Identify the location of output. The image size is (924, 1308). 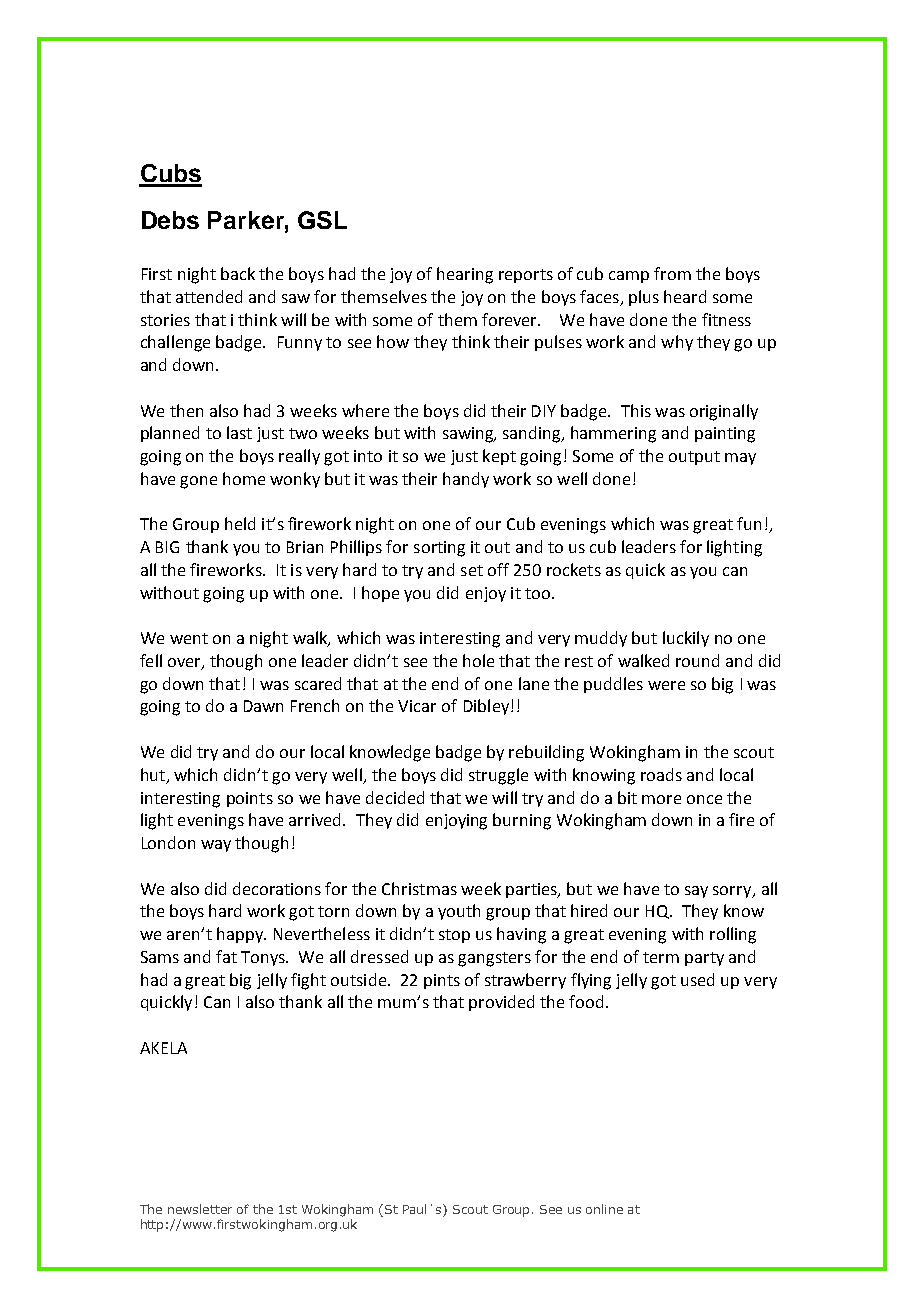
(694, 458).
